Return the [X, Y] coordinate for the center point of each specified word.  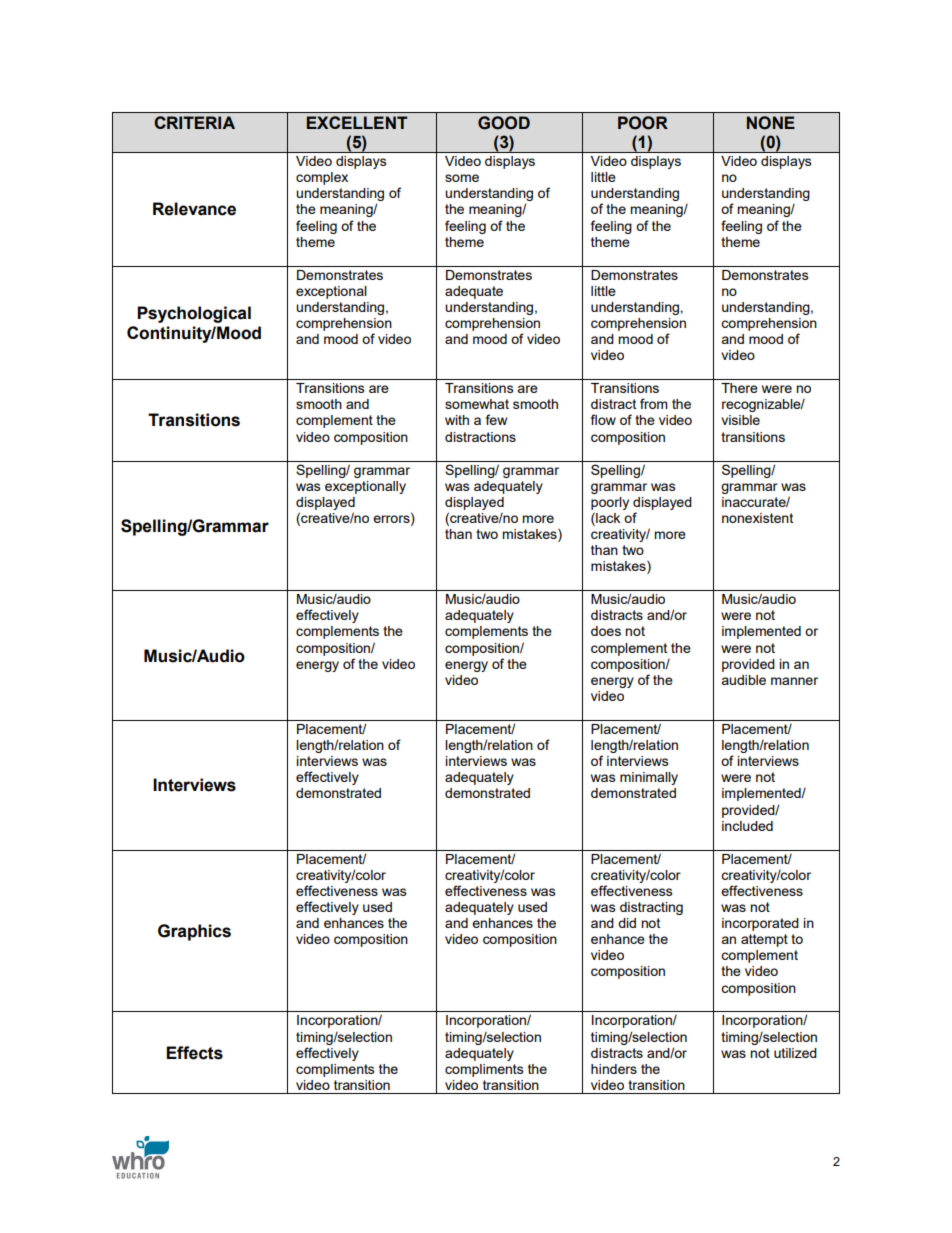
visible [740, 420]
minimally [649, 778]
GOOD [504, 123]
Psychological [194, 314]
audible [743, 680]
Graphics [194, 932]
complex [322, 178]
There [739, 388]
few [496, 419]
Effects [194, 1053]
